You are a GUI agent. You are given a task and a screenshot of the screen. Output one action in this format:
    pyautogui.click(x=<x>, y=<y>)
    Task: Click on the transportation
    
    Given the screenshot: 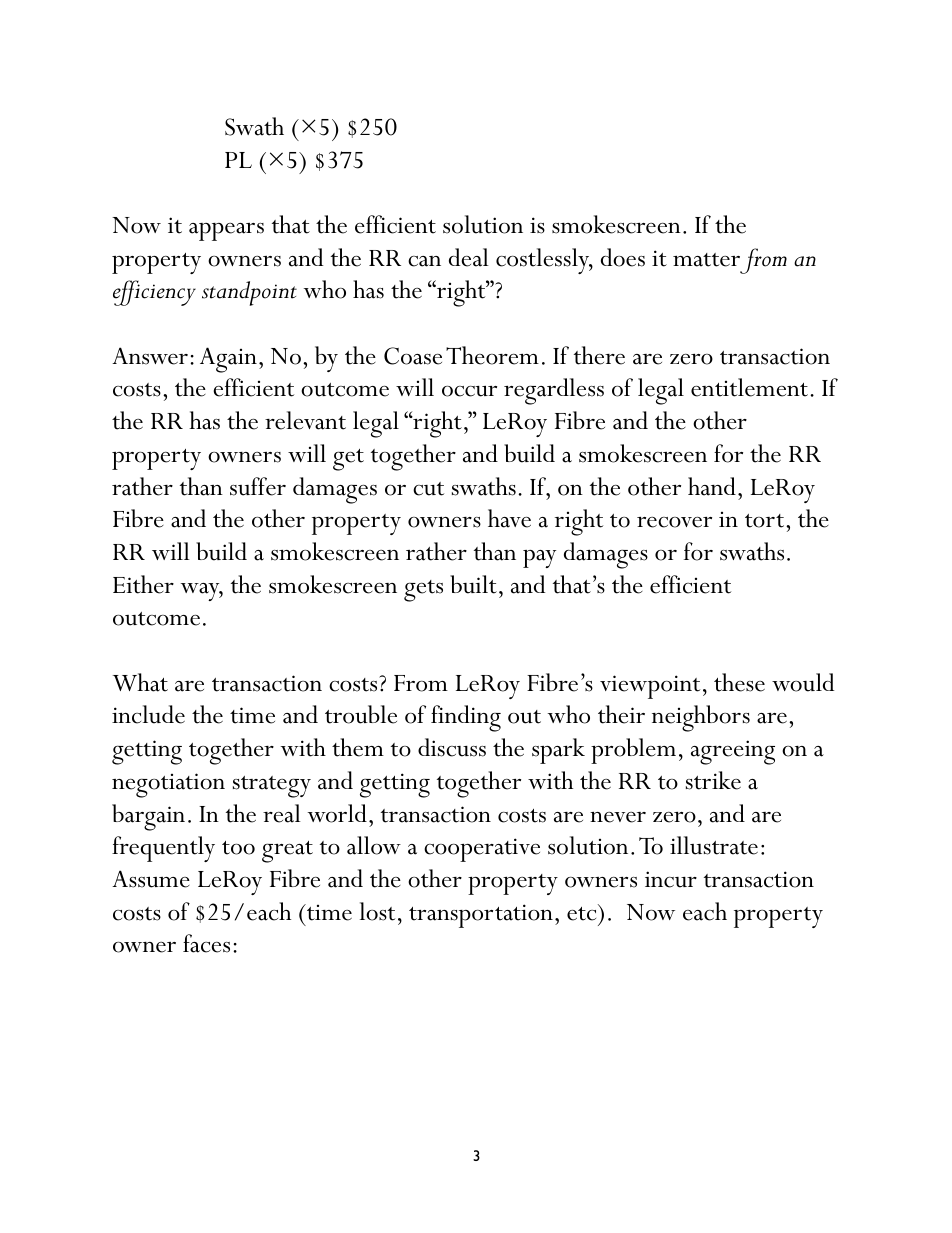 What is the action you would take?
    pyautogui.click(x=481, y=916)
